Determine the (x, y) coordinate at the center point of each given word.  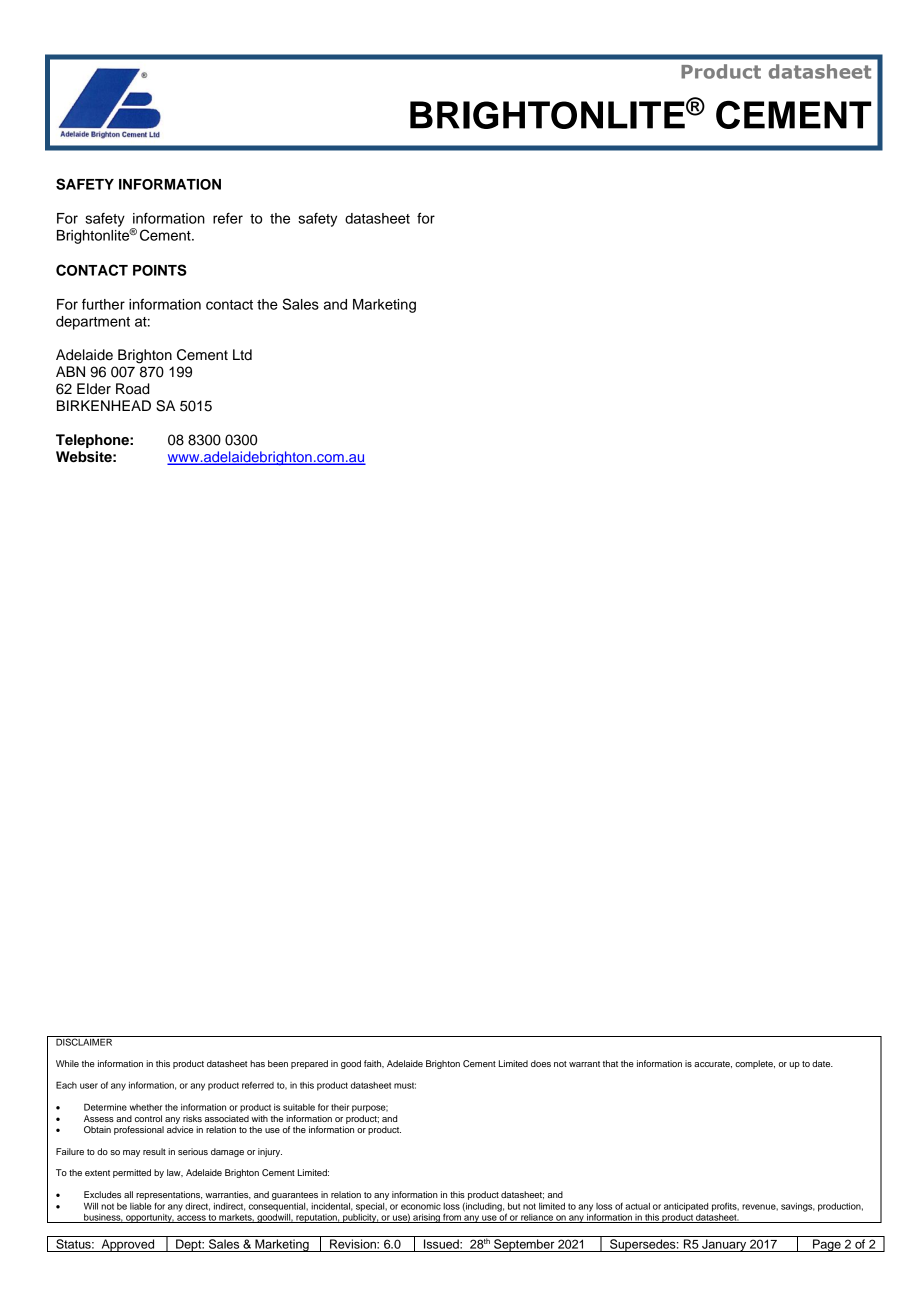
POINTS (160, 270)
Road (133, 389)
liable (141, 1206)
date (822, 1063)
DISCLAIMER (84, 1041)
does (541, 1063)
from (452, 1218)
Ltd (242, 354)
